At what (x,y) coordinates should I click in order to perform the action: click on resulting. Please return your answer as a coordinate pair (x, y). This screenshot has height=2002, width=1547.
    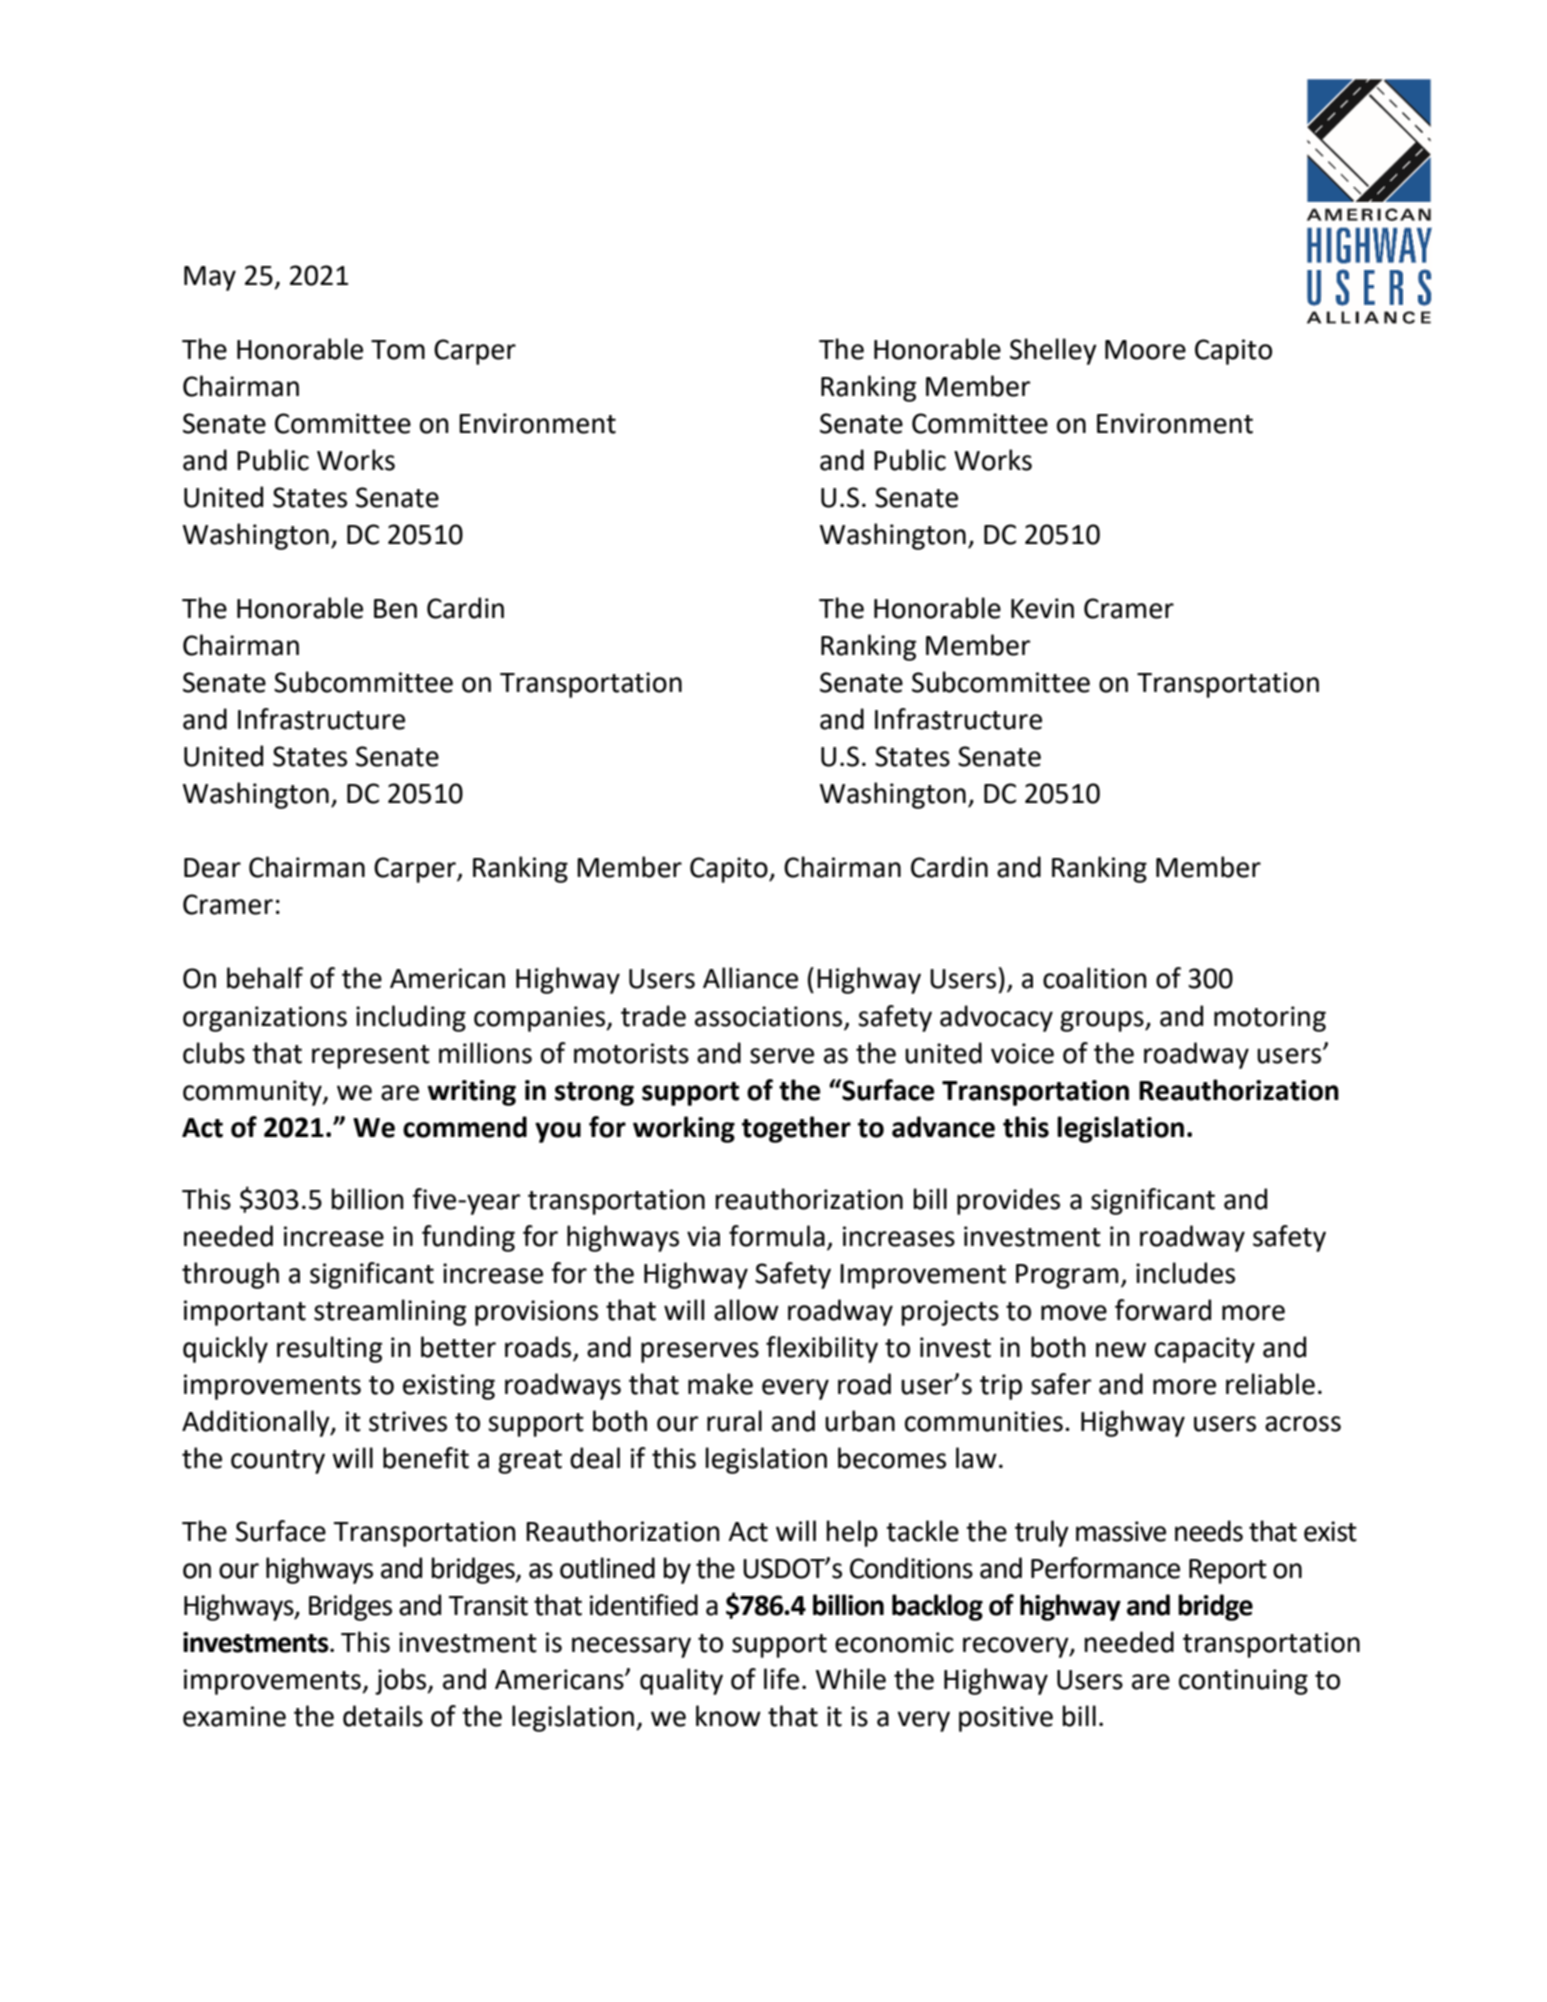
    Looking at the image, I should click on (329, 1349).
